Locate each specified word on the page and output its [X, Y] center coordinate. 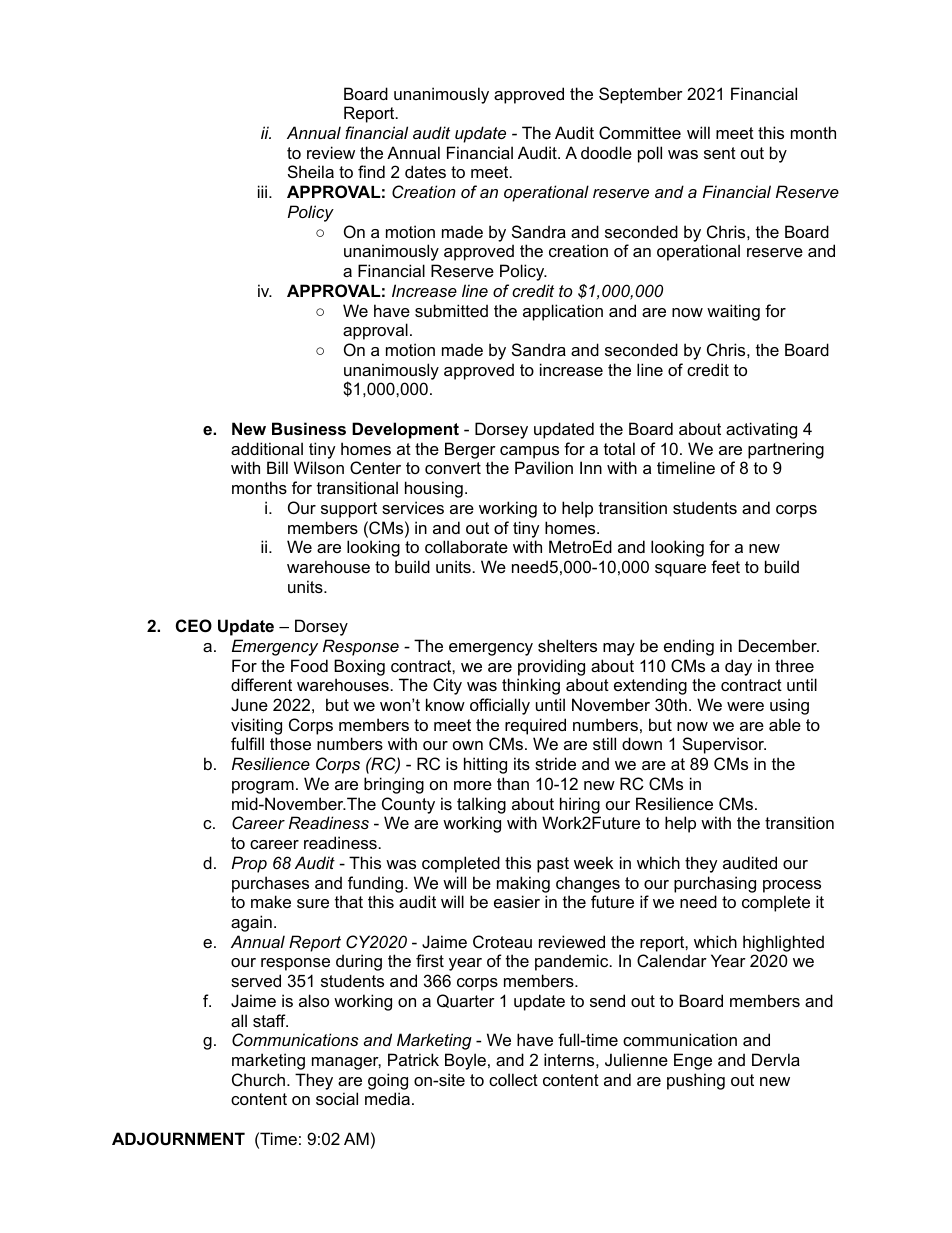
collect [513, 1079]
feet [725, 566]
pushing [696, 1081]
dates [425, 171]
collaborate [466, 546]
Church [258, 1079]
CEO [194, 625]
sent [720, 153]
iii [264, 191]
